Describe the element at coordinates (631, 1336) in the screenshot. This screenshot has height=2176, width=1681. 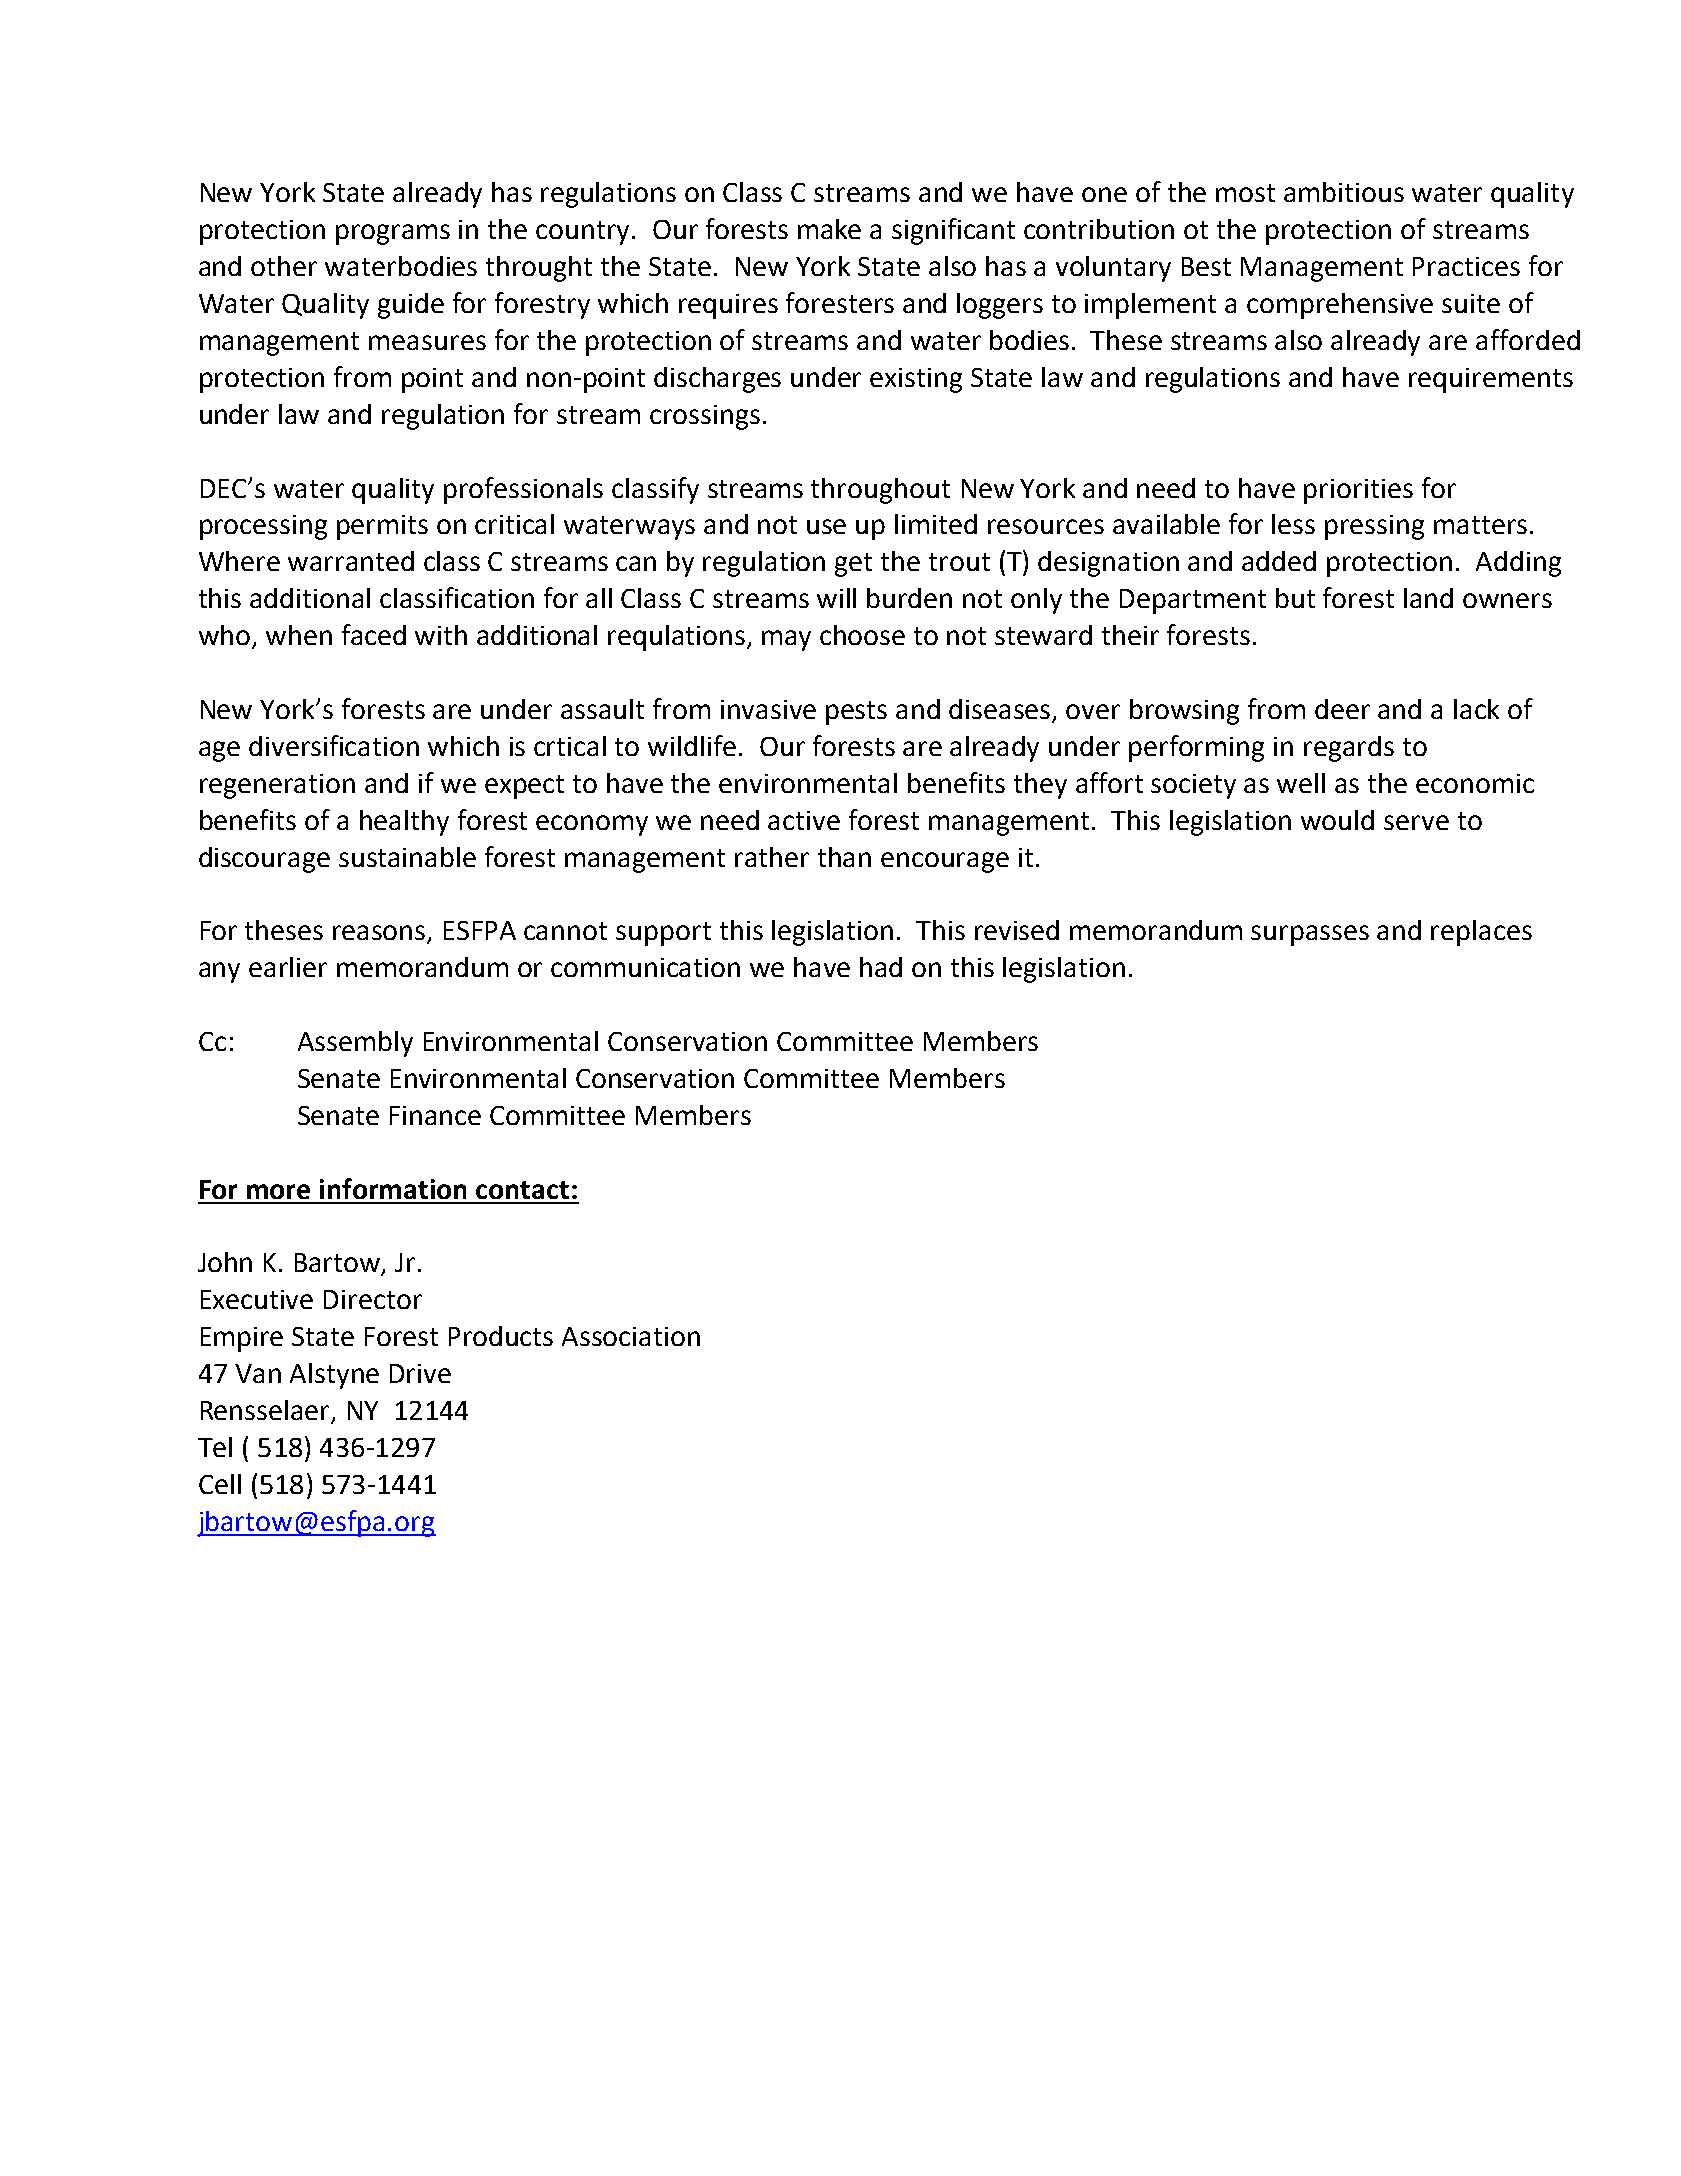
I see `Association` at that location.
